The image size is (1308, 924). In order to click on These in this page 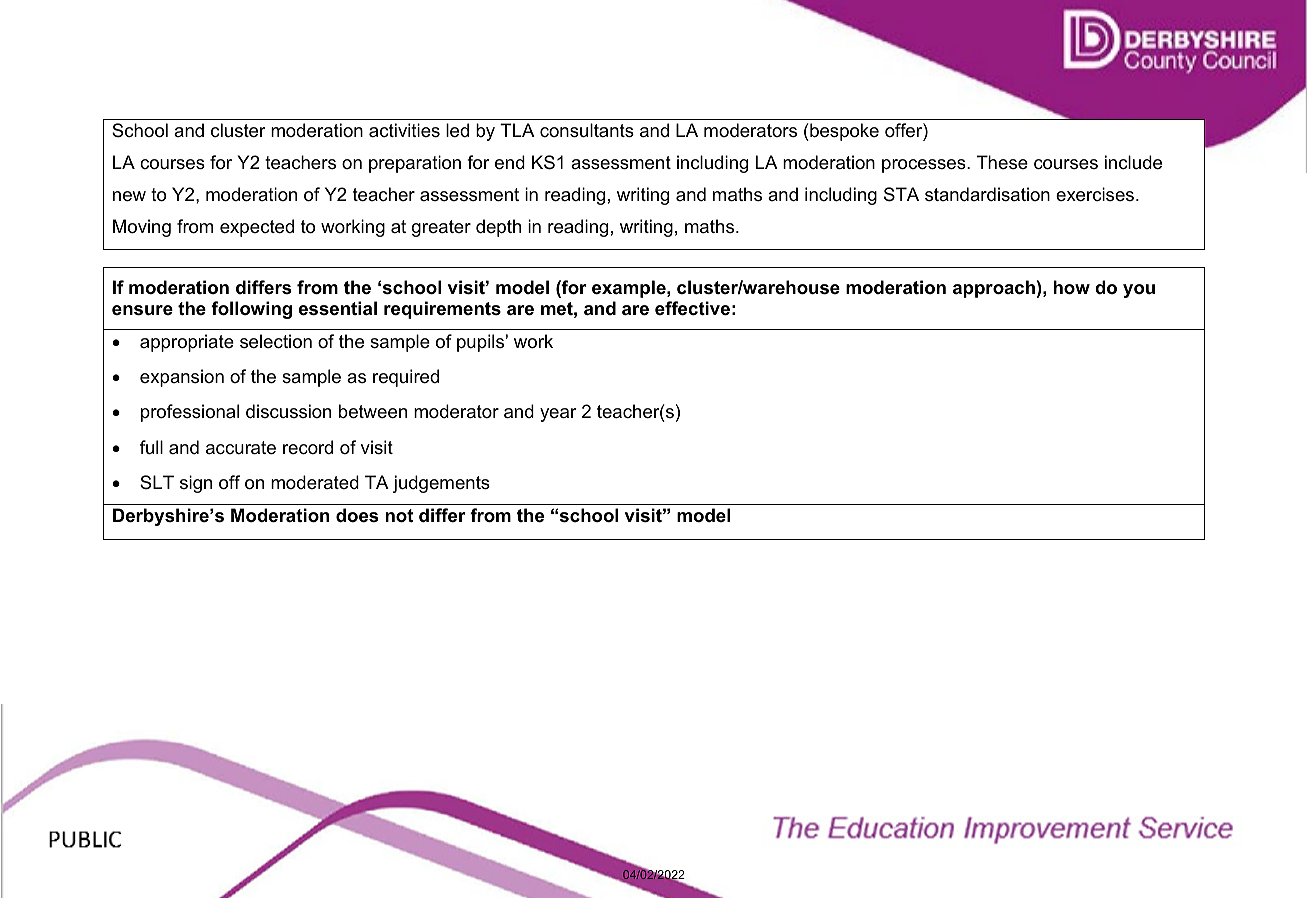, I will do `click(1002, 162)`.
